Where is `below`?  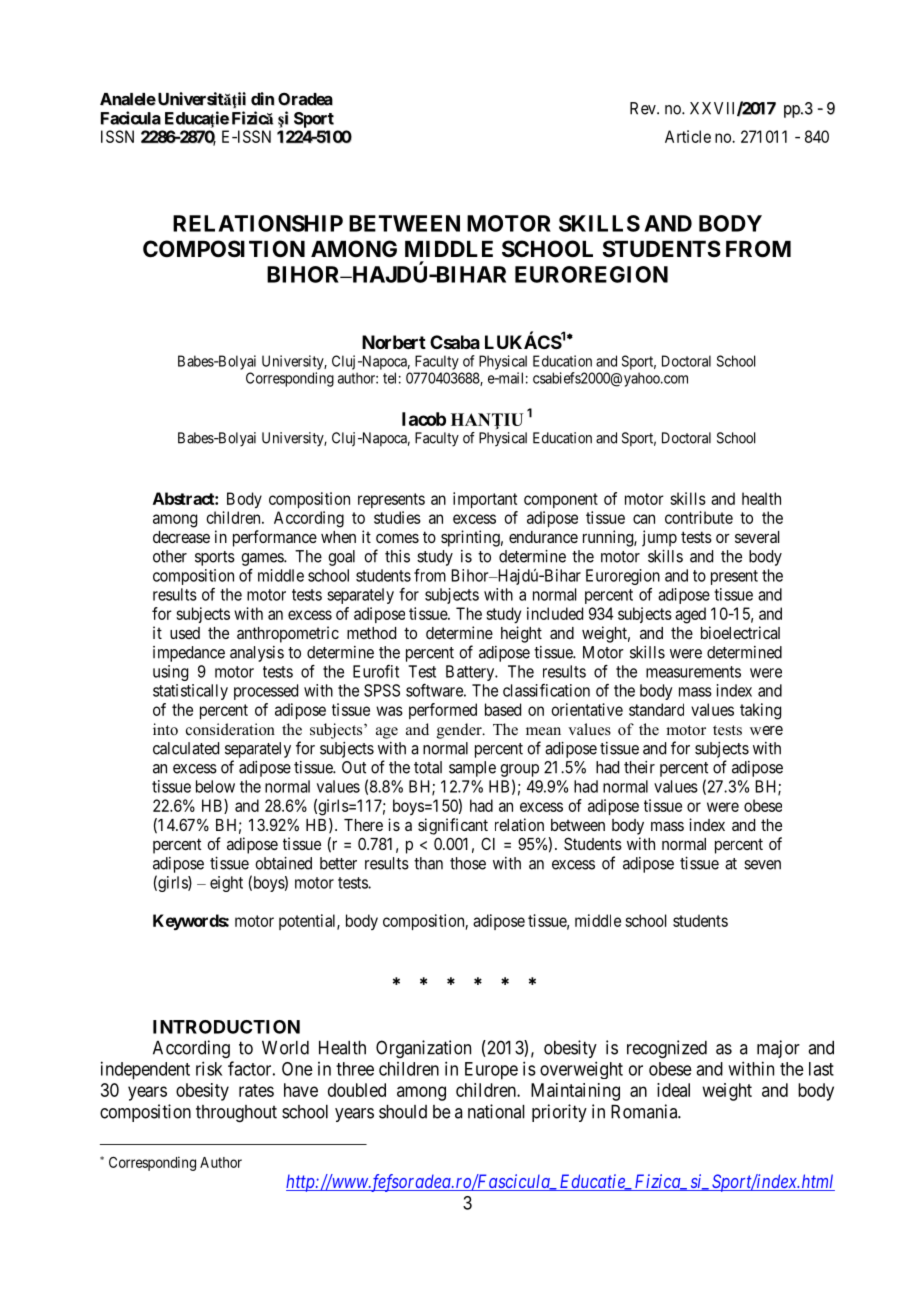 below is located at coordinates (215, 786).
